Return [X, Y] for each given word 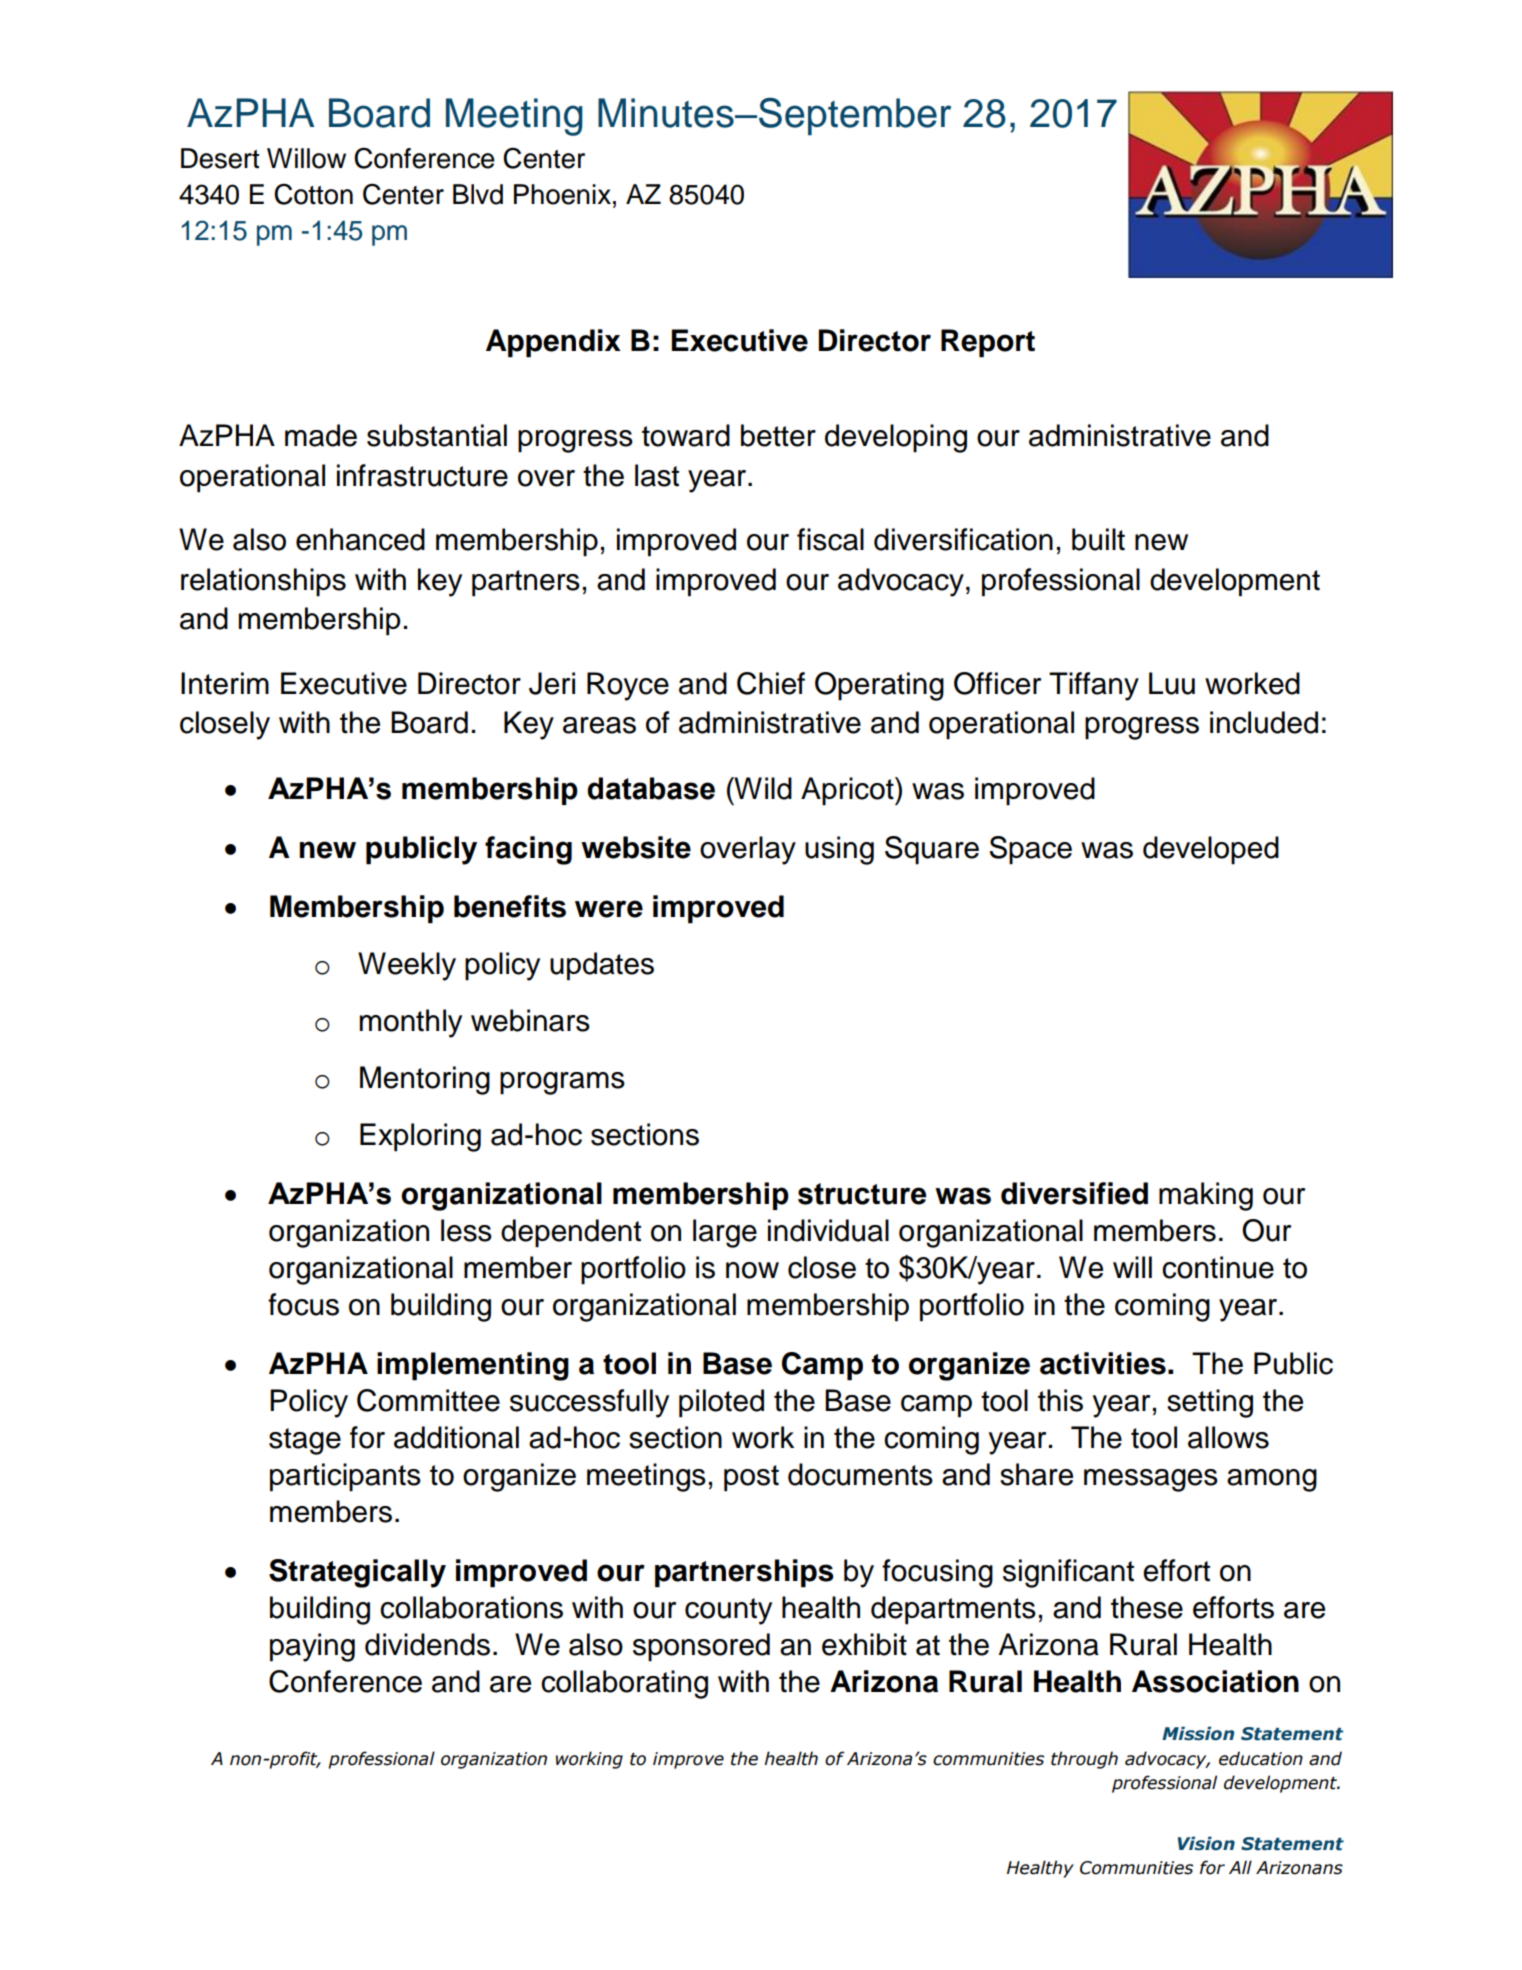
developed [1211, 850]
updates [602, 966]
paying [312, 1647]
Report [988, 343]
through [1084, 1760]
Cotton [313, 194]
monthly [411, 1023]
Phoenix [562, 194]
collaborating [624, 1684]
